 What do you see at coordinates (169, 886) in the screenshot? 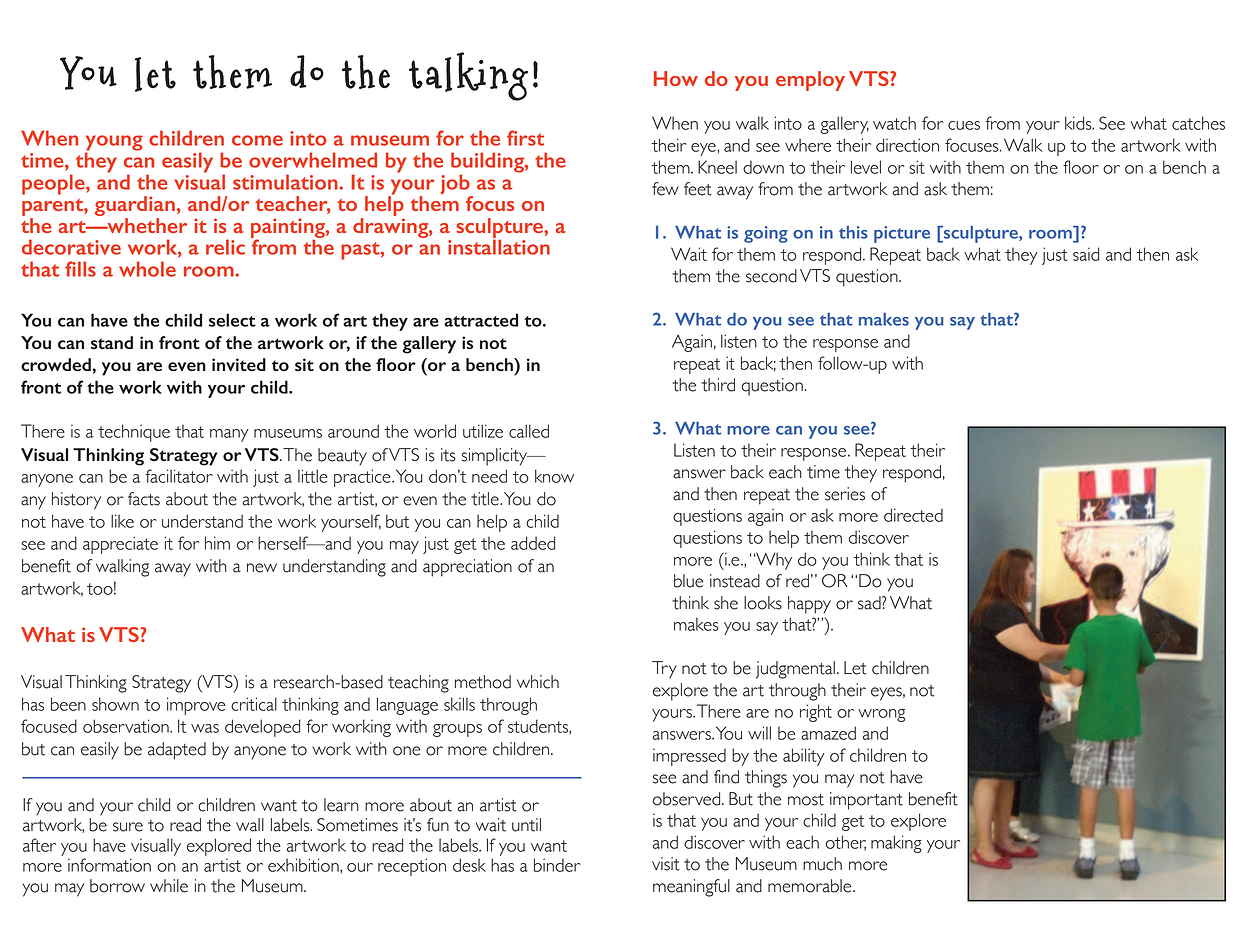
I see `while` at bounding box center [169, 886].
